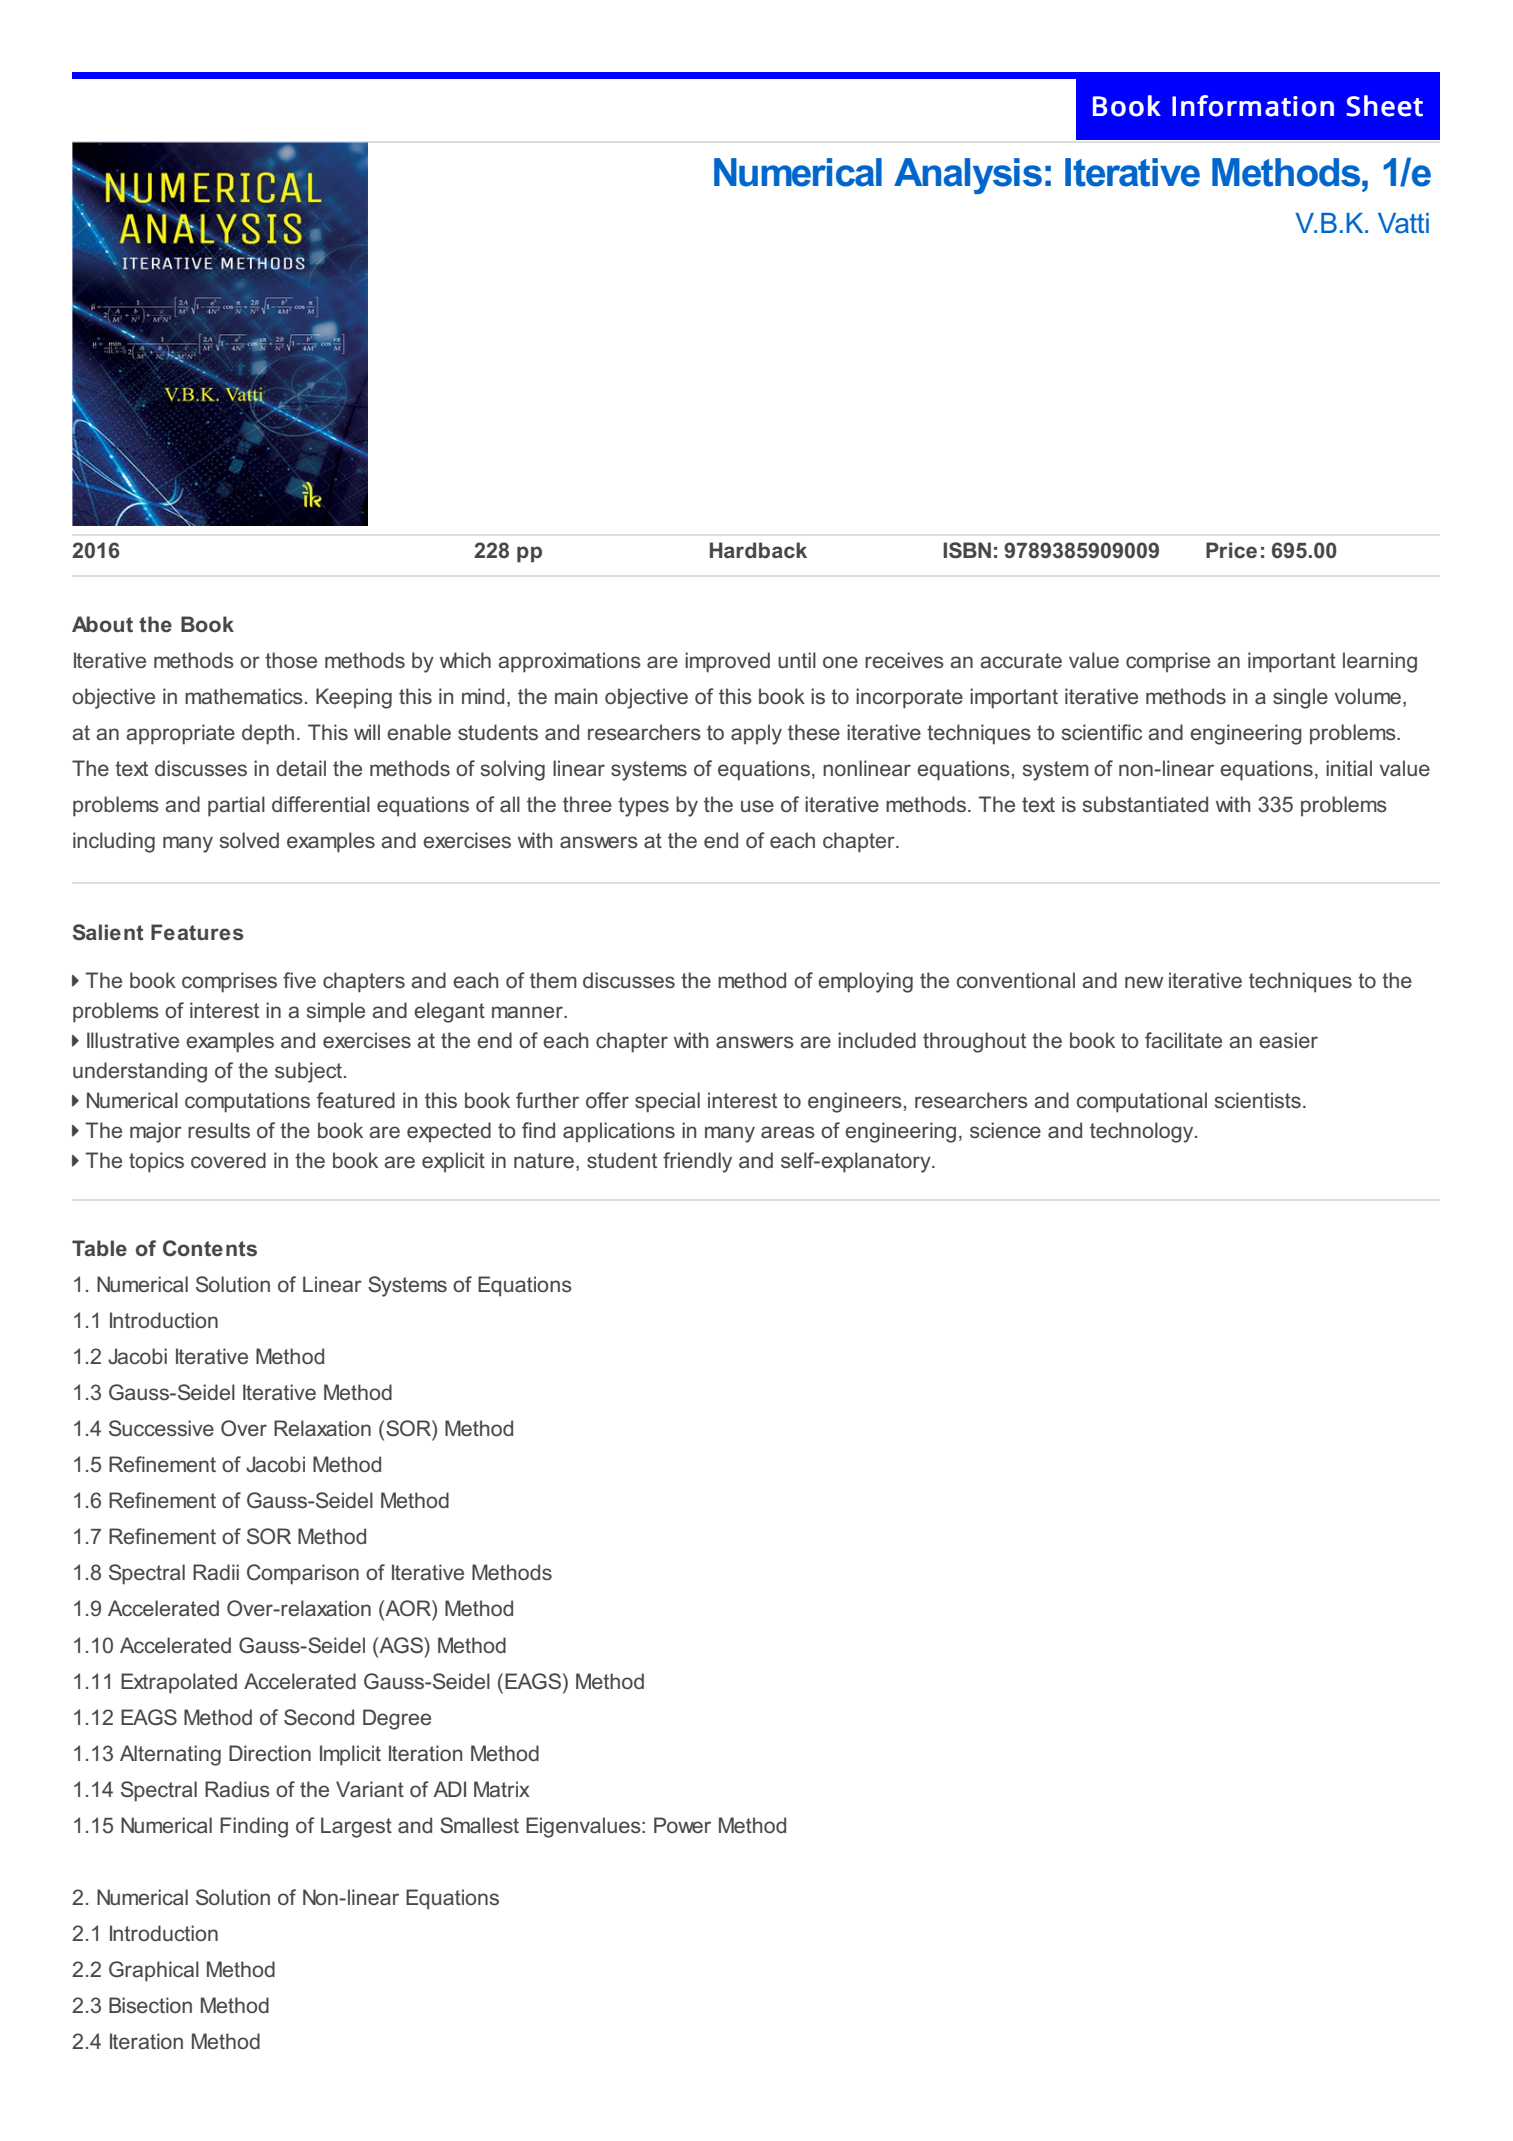  Describe the element at coordinates (154, 1971) in the screenshot. I see `Graphical` at that location.
